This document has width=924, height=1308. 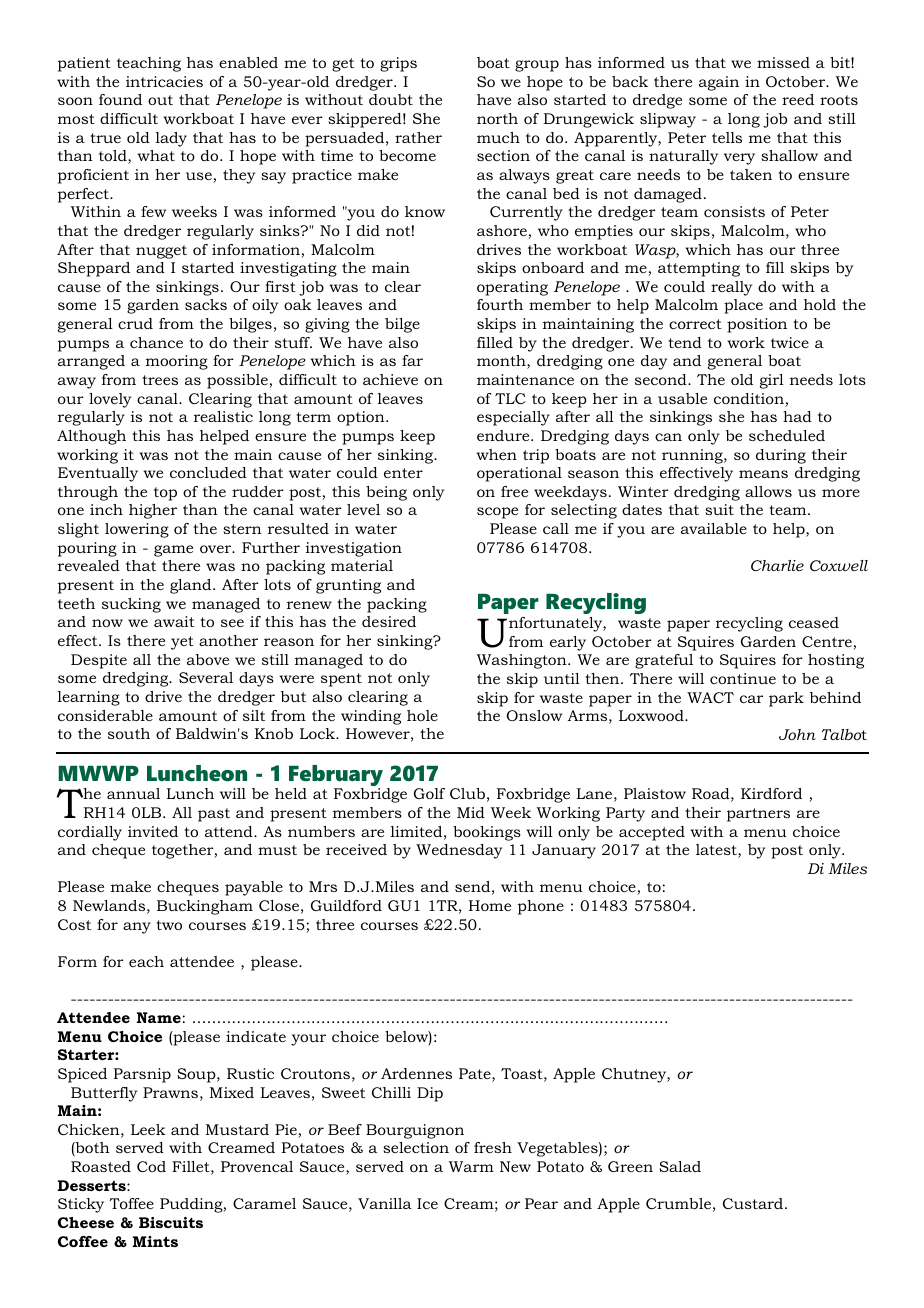 What do you see at coordinates (164, 81) in the document?
I see `intricacies` at bounding box center [164, 81].
